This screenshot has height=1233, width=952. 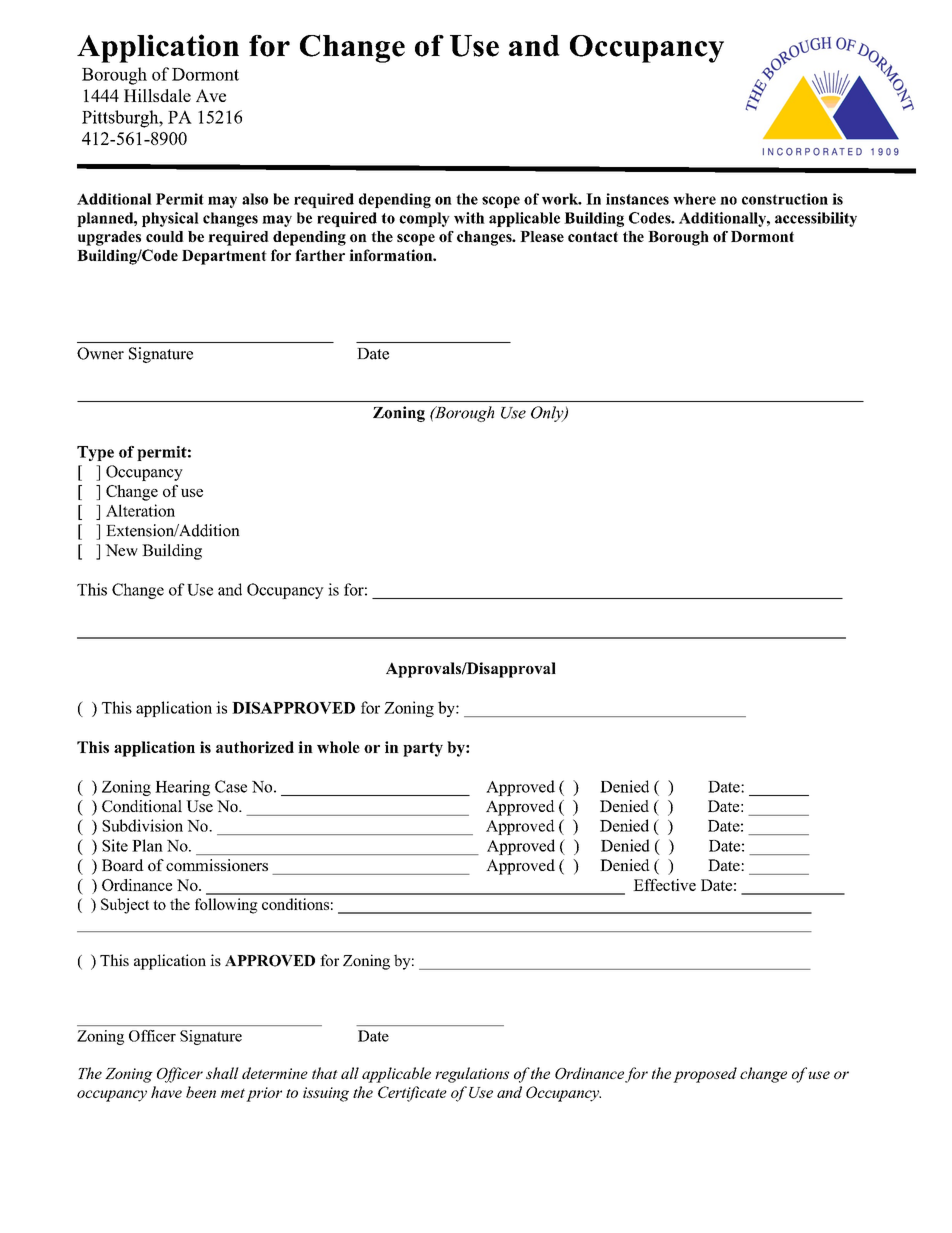 What do you see at coordinates (320, 255) in the screenshot?
I see `farther` at bounding box center [320, 255].
